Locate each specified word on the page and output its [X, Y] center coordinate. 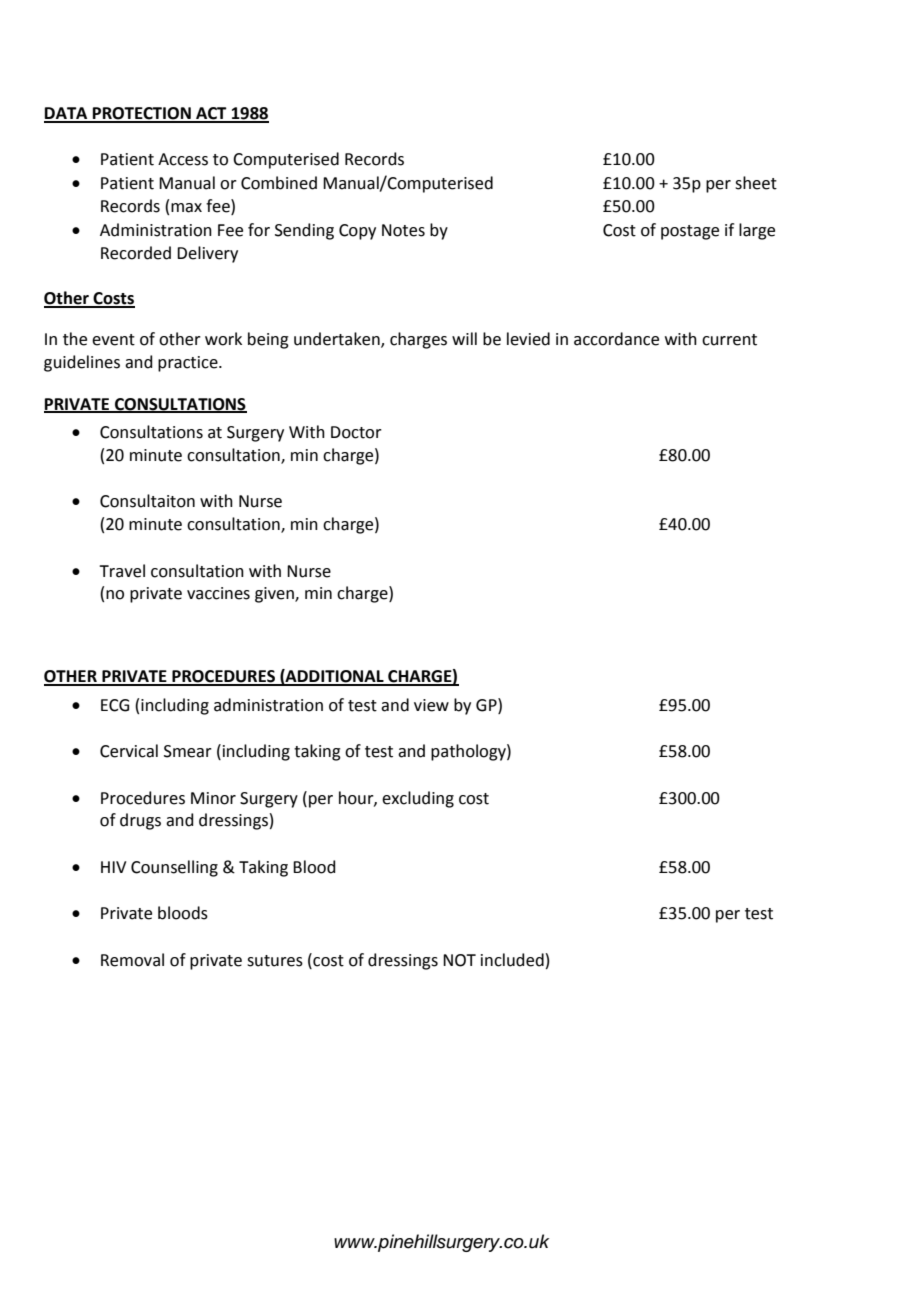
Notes [403, 230]
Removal [132, 960]
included [512, 960]
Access [183, 159]
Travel [122, 571]
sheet [756, 183]
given [275, 595]
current [729, 340]
